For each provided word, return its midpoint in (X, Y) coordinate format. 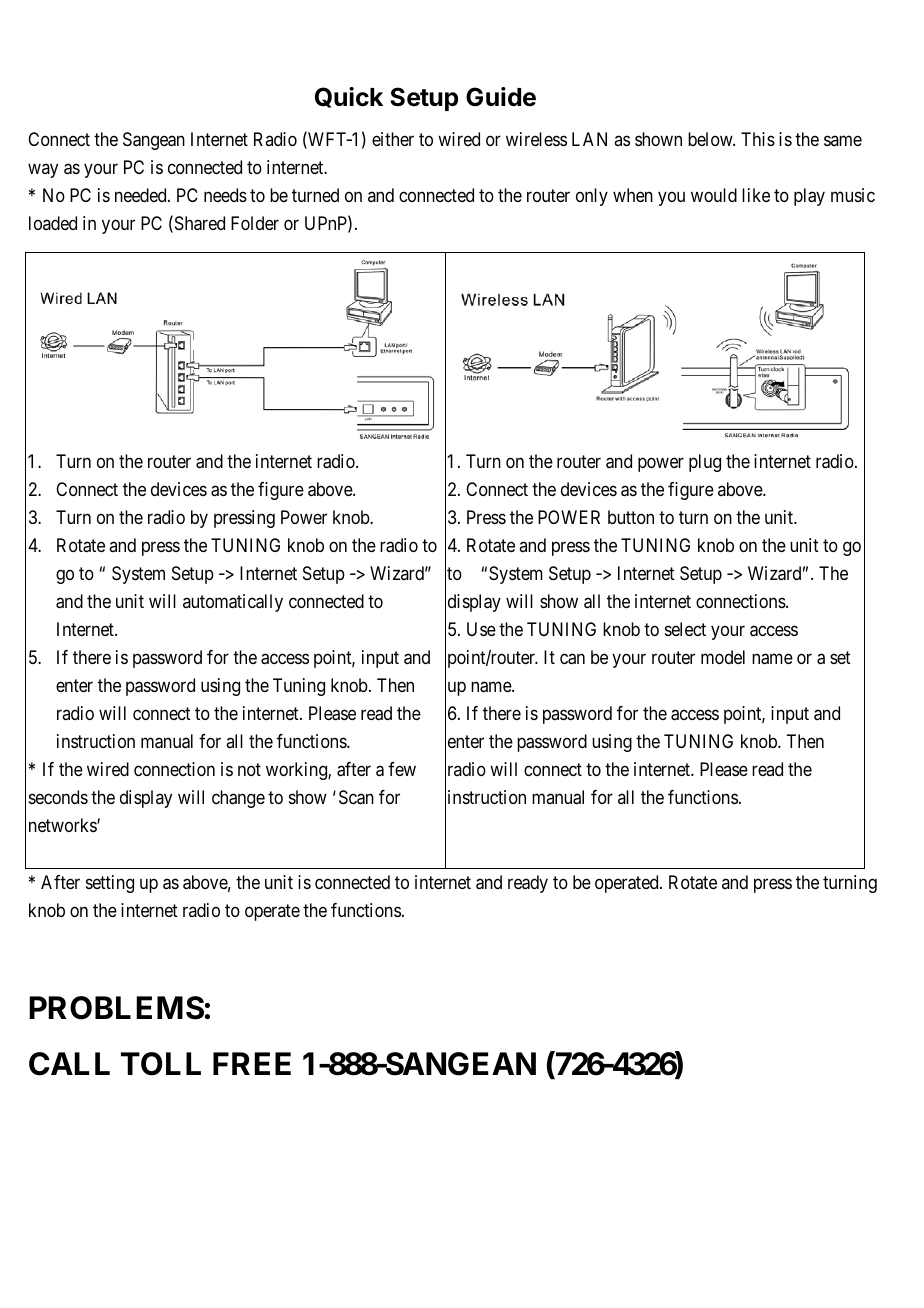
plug (705, 463)
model (723, 657)
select (685, 629)
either (393, 139)
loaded (53, 223)
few (402, 769)
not (249, 769)
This (758, 139)
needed (142, 195)
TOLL (161, 1064)
